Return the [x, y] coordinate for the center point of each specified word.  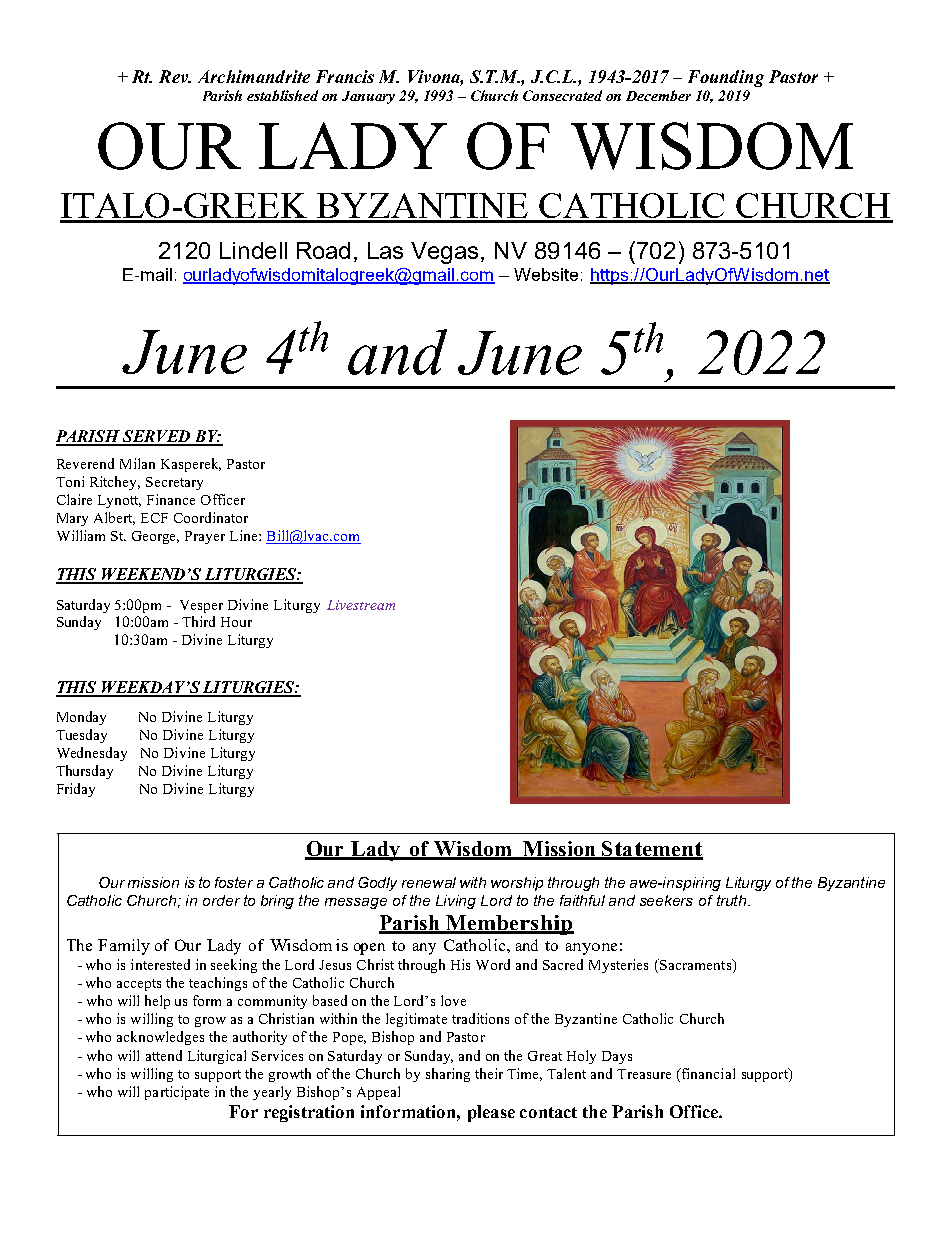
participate [177, 1093]
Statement [651, 850]
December [658, 95]
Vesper [201, 606]
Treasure [644, 1074]
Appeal [378, 1093]
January [368, 97]
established [282, 95]
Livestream [361, 605]
